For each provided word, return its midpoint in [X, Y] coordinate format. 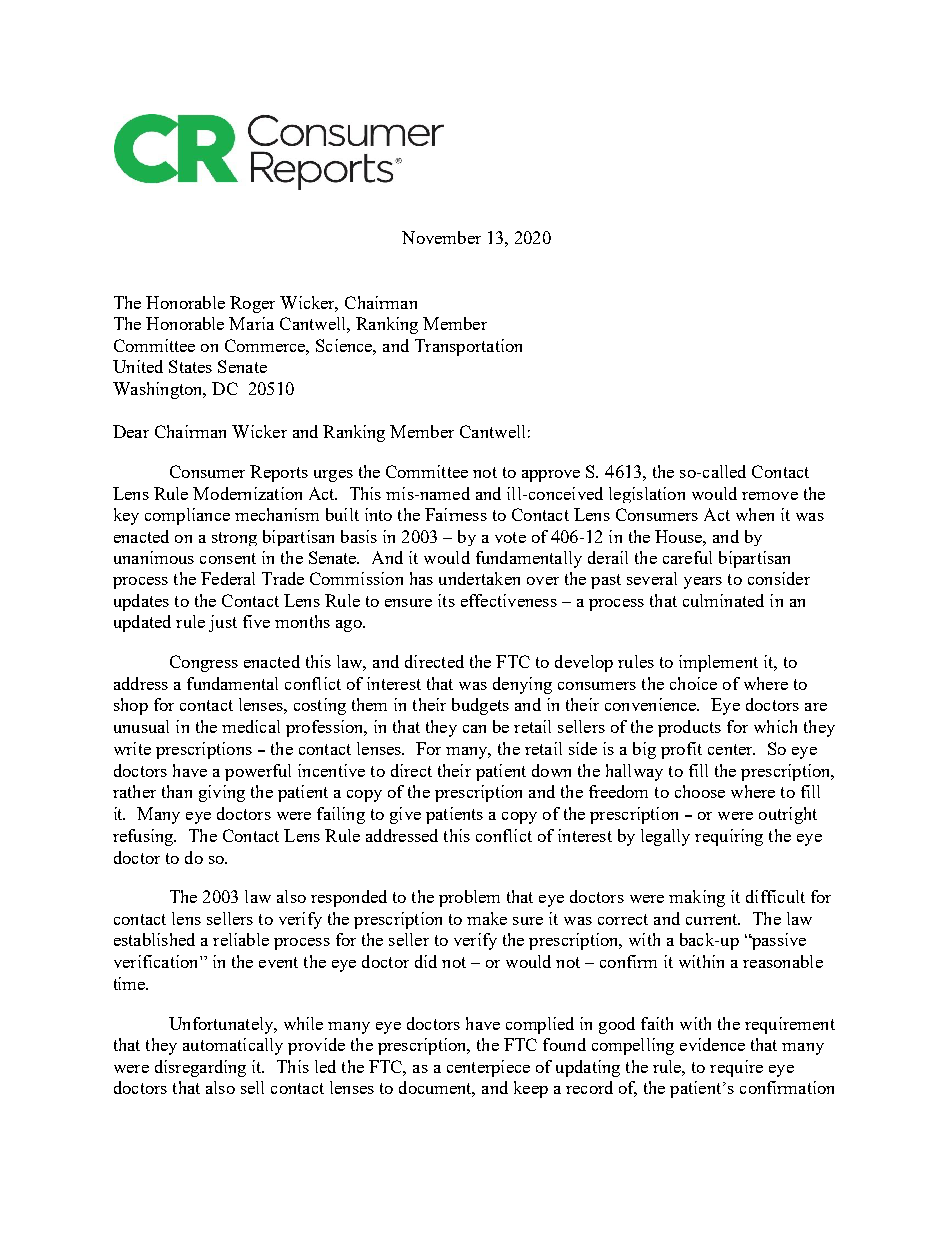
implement [718, 663]
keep [531, 1089]
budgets [480, 706]
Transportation [468, 347]
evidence [712, 1044]
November [441, 237]
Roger [252, 304]
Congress [204, 663]
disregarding [200, 1068]
